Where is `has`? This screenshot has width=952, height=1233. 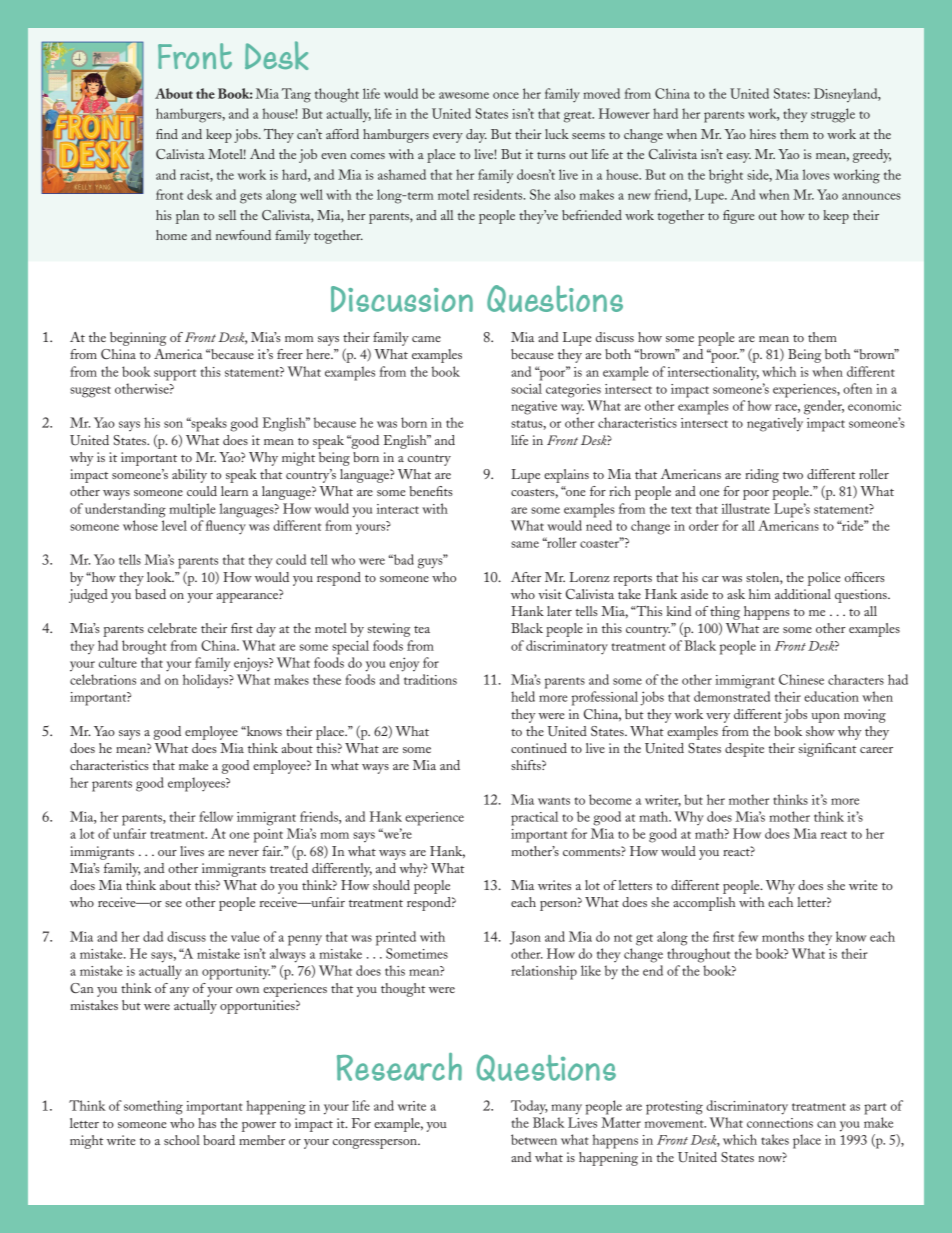 has is located at coordinates (207, 1123).
